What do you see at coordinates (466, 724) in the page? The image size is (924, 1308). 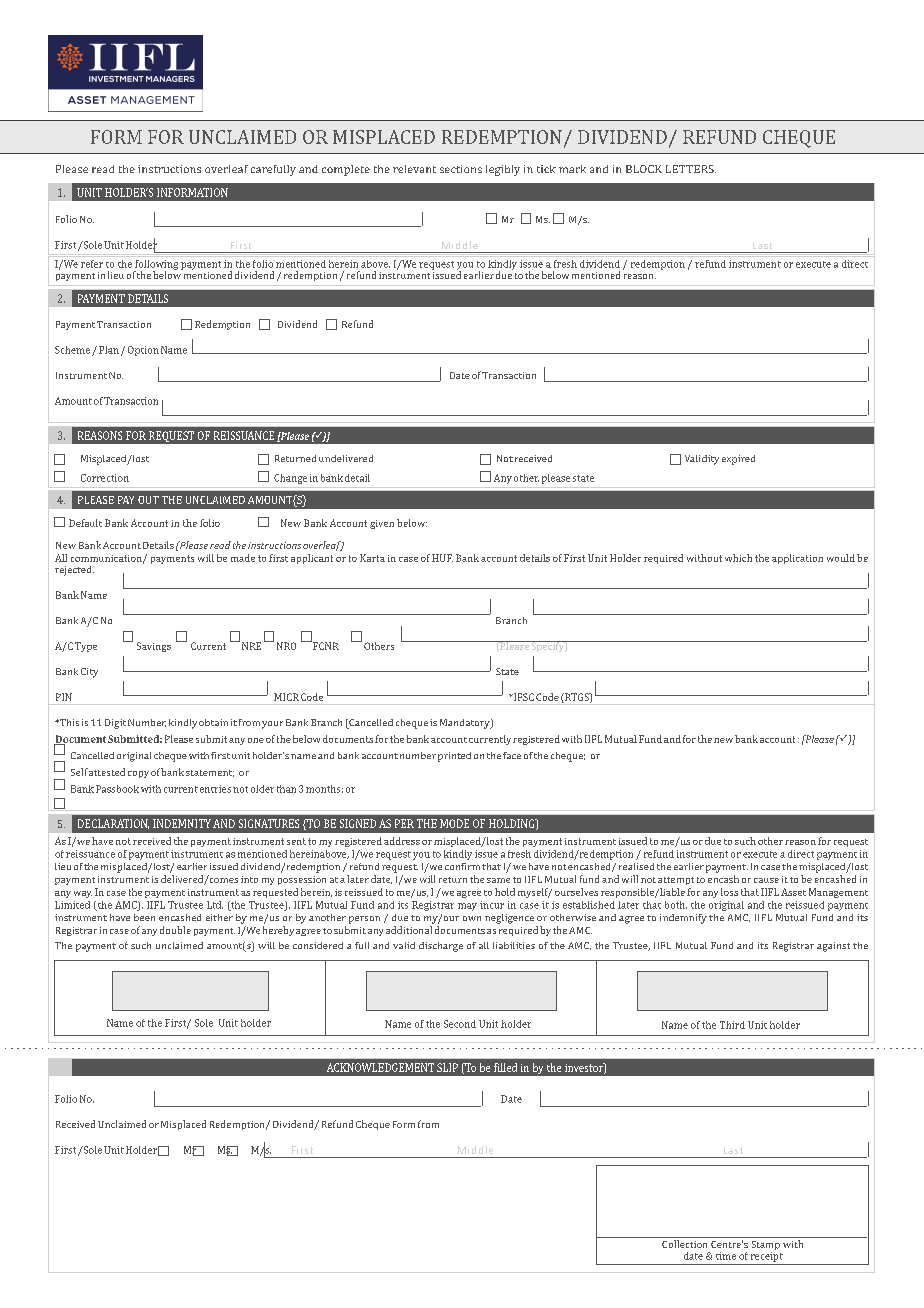 I see `Mandatory` at bounding box center [466, 724].
